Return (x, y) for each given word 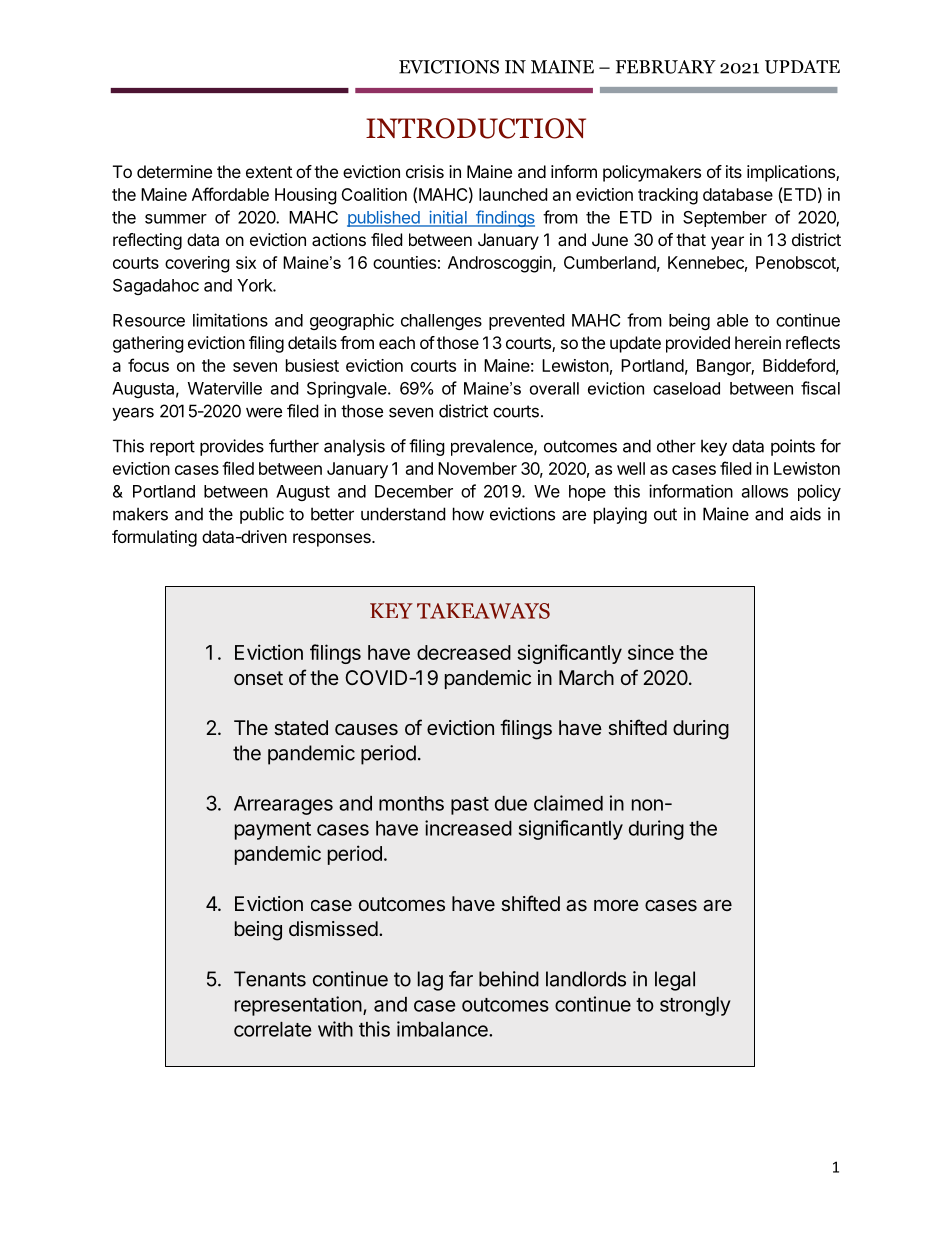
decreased (464, 652)
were (264, 412)
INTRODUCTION (476, 128)
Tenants (270, 979)
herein (758, 342)
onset (258, 678)
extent (269, 172)
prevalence (493, 447)
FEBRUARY (666, 67)
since (651, 652)
